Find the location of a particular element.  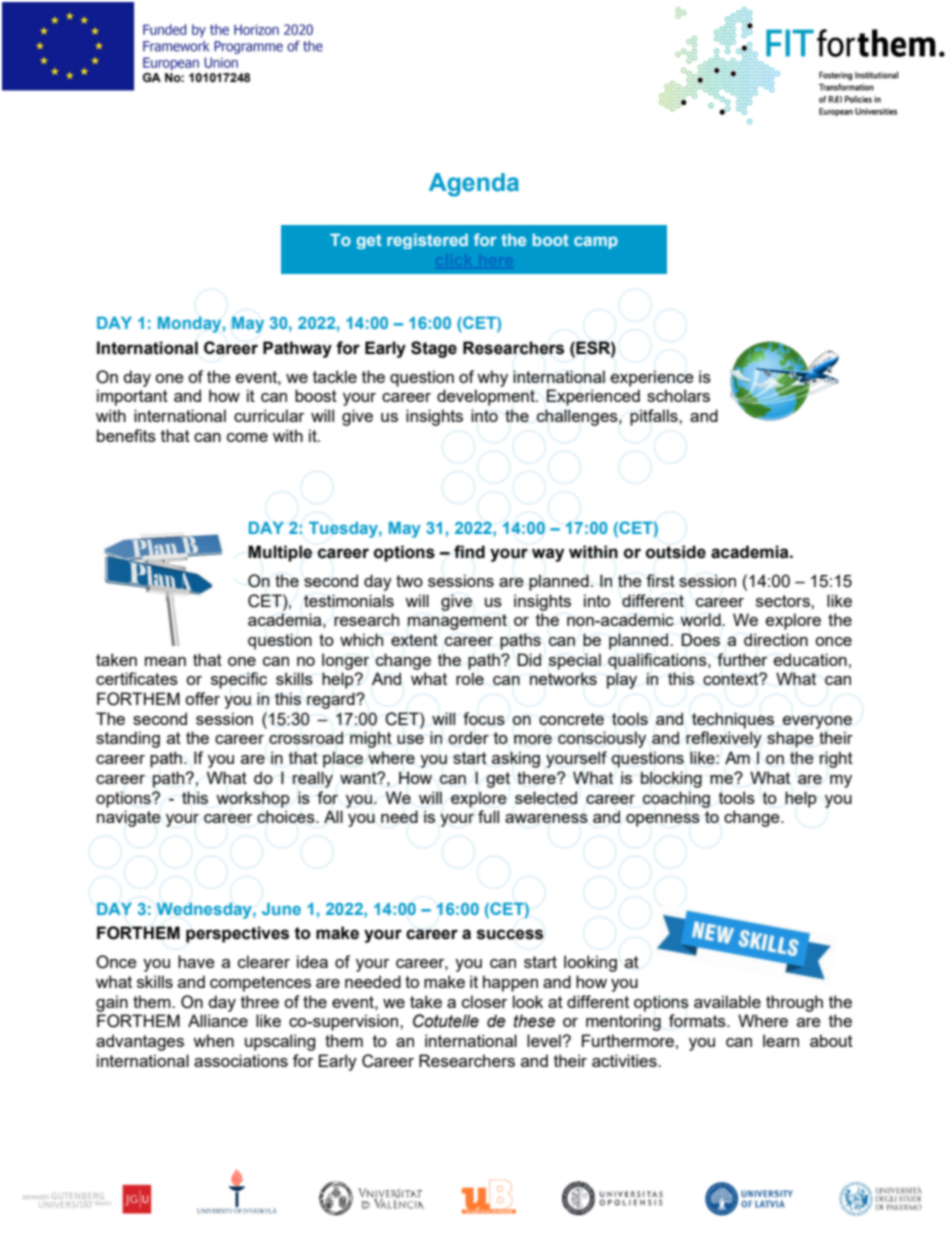

outside is located at coordinates (676, 552).
